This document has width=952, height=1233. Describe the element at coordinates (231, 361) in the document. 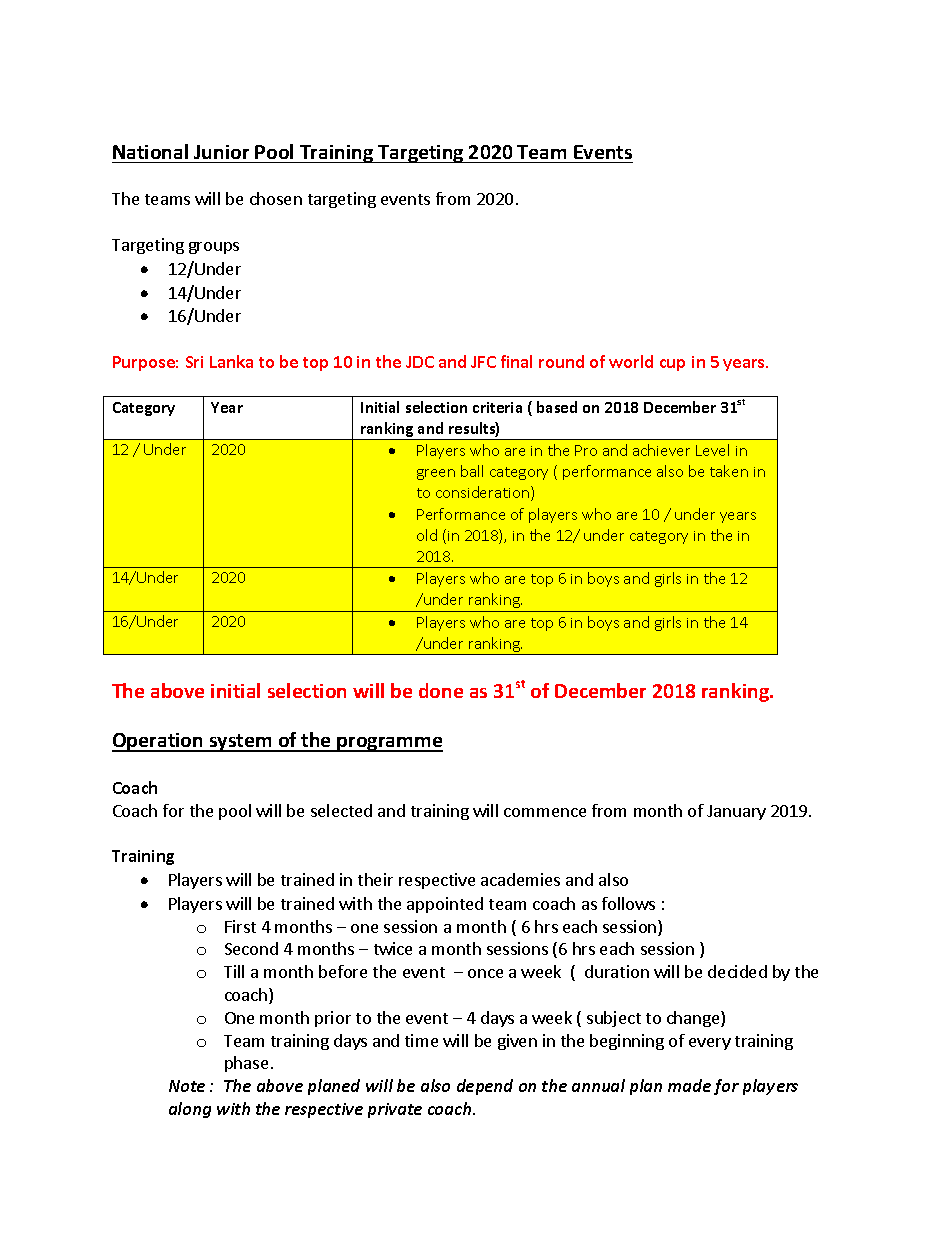

I see `Lanka` at that location.
